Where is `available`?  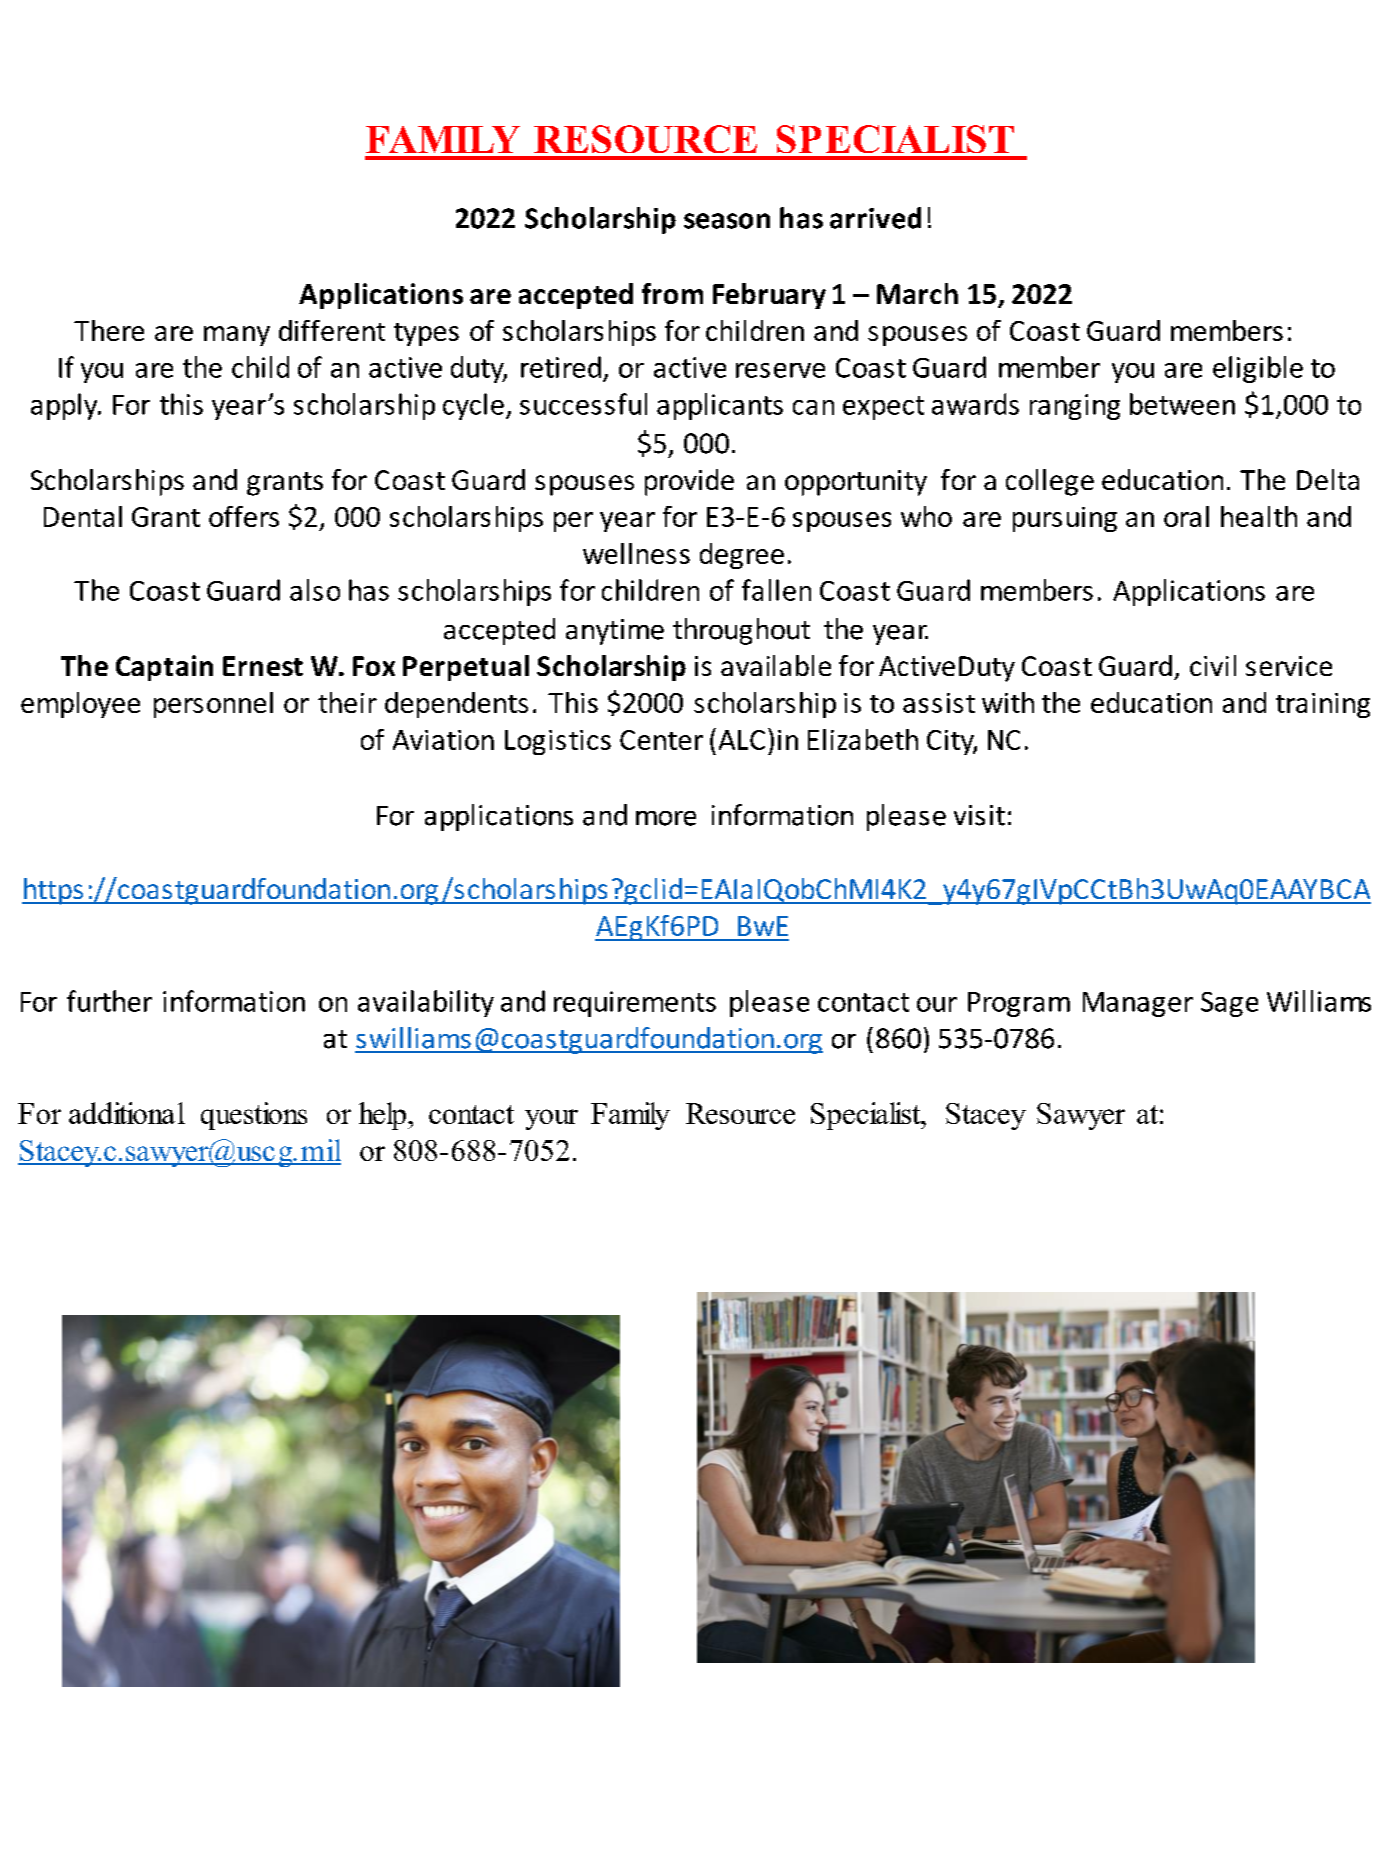
available is located at coordinates (776, 665).
